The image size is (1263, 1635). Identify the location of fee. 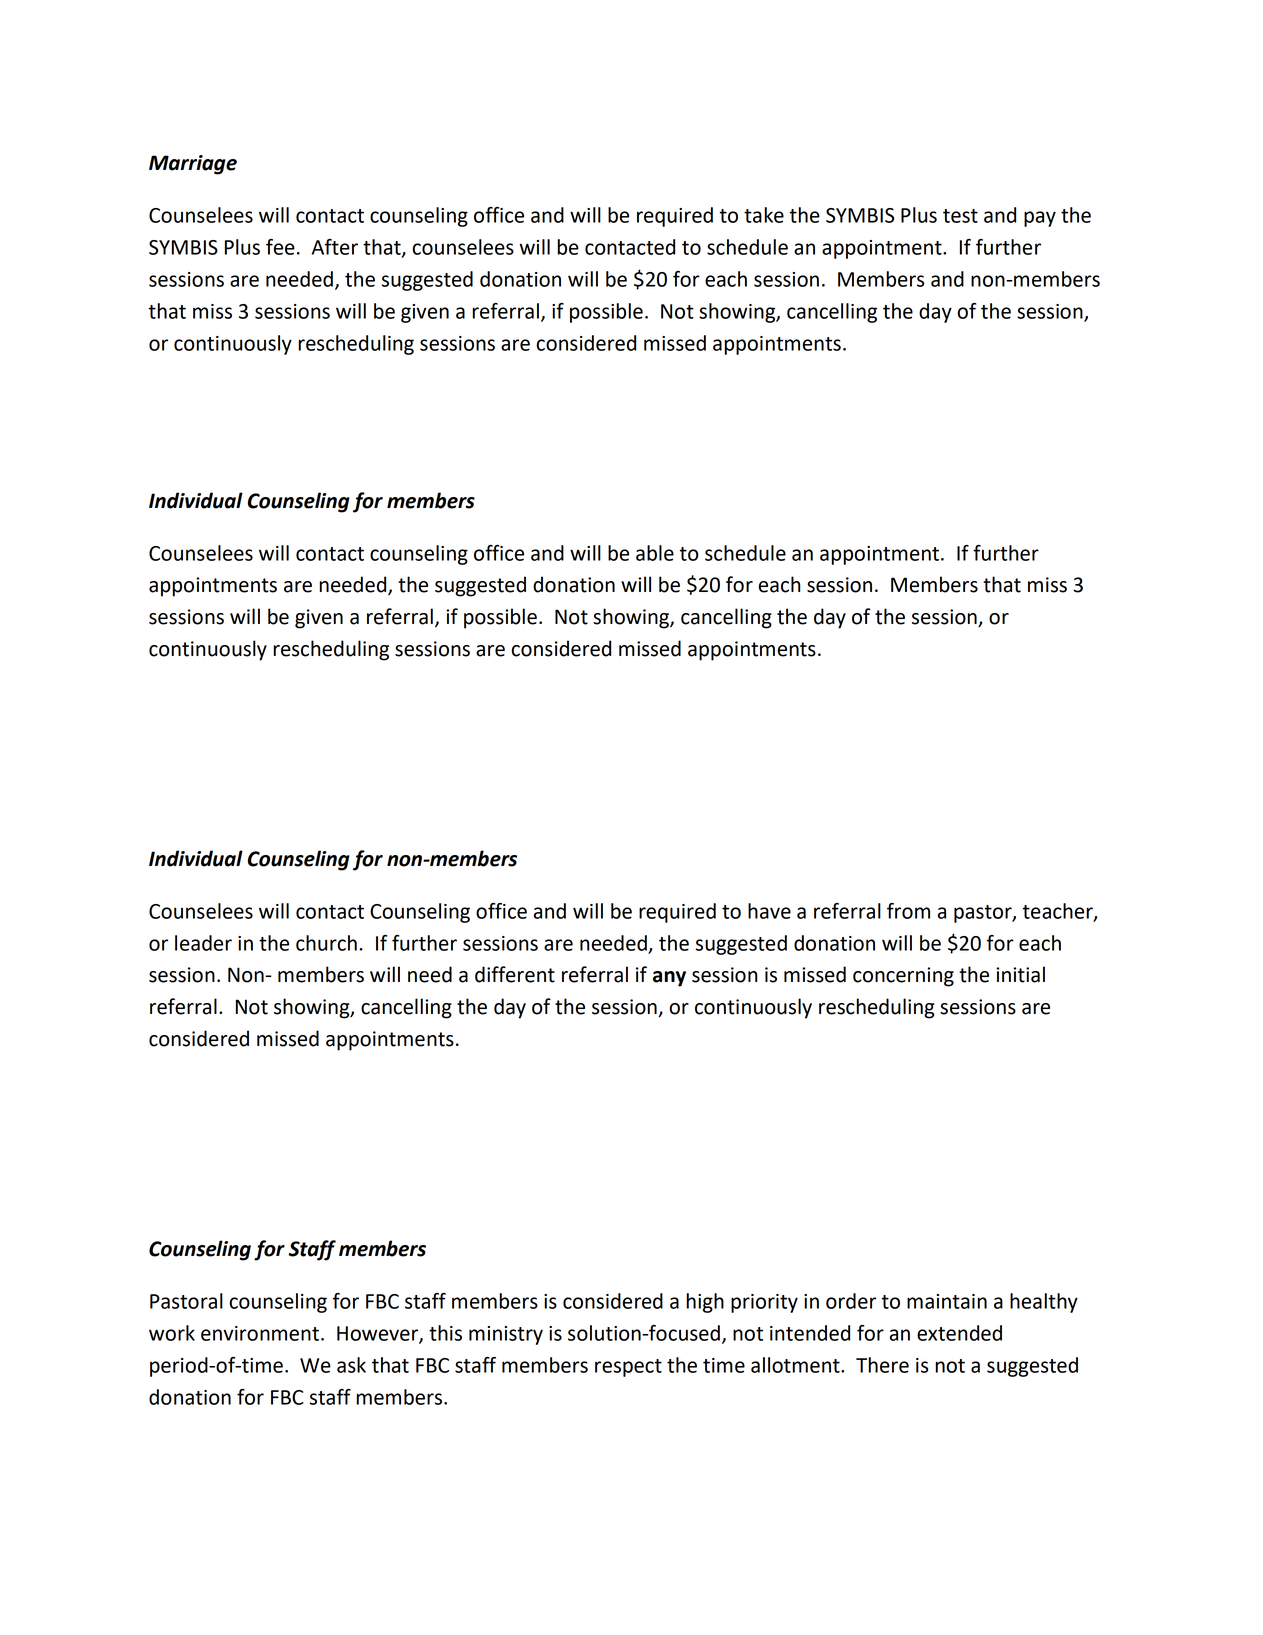
(280, 247).
